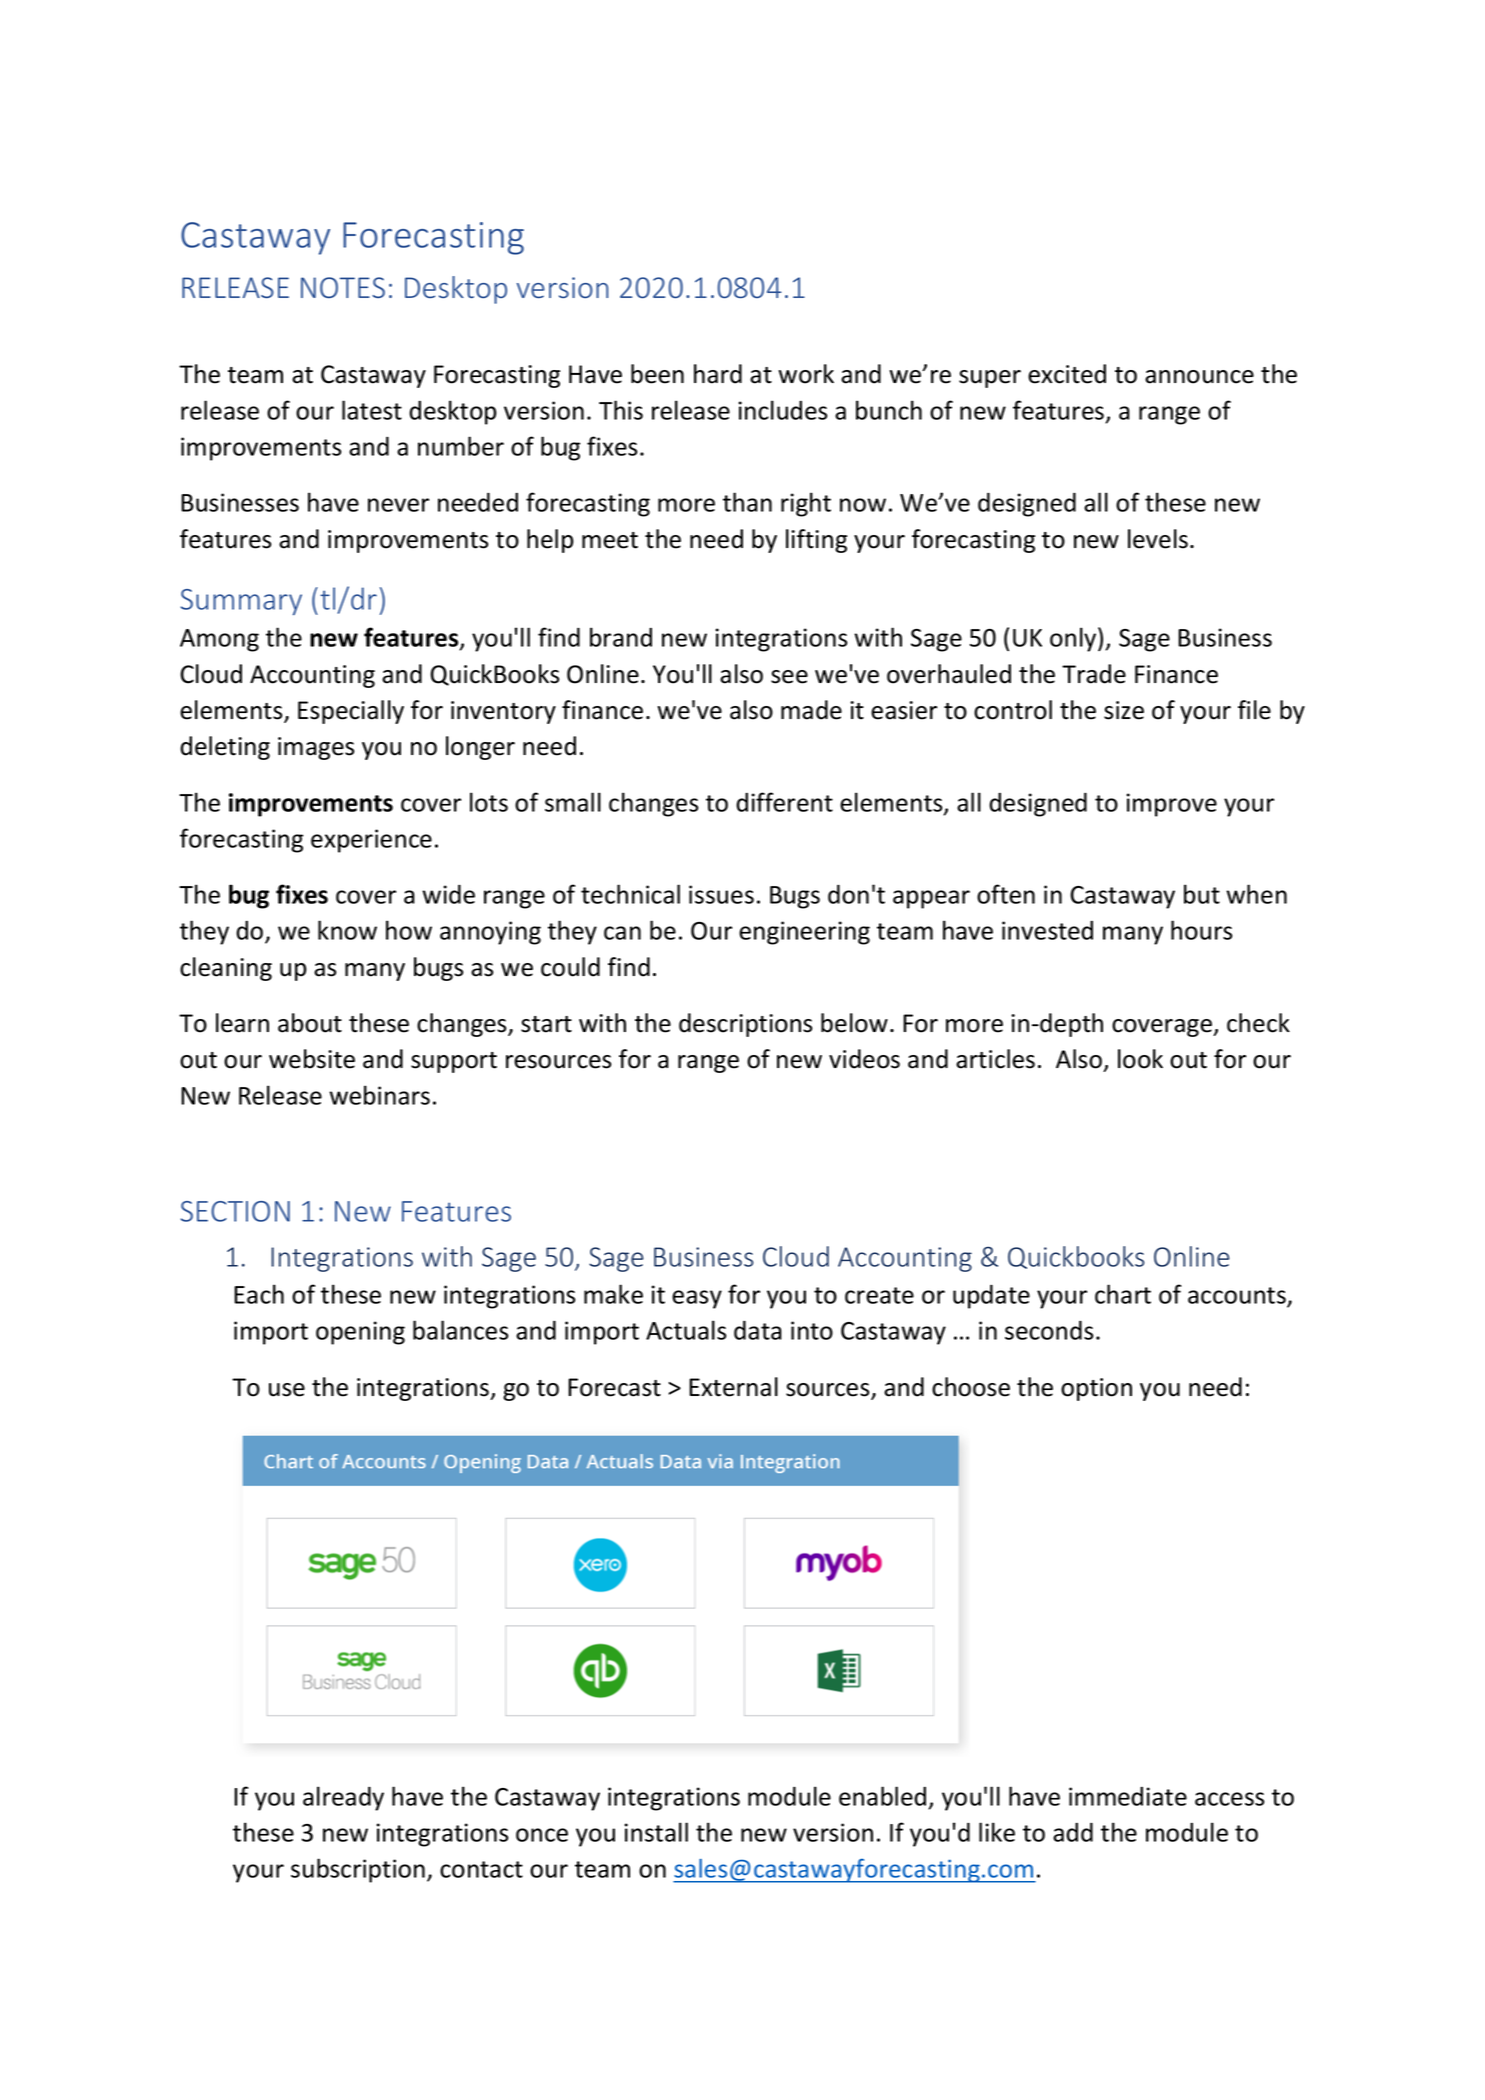 The height and width of the image is (2100, 1485). Describe the element at coordinates (1128, 1796) in the image. I see `immediate` at that location.
